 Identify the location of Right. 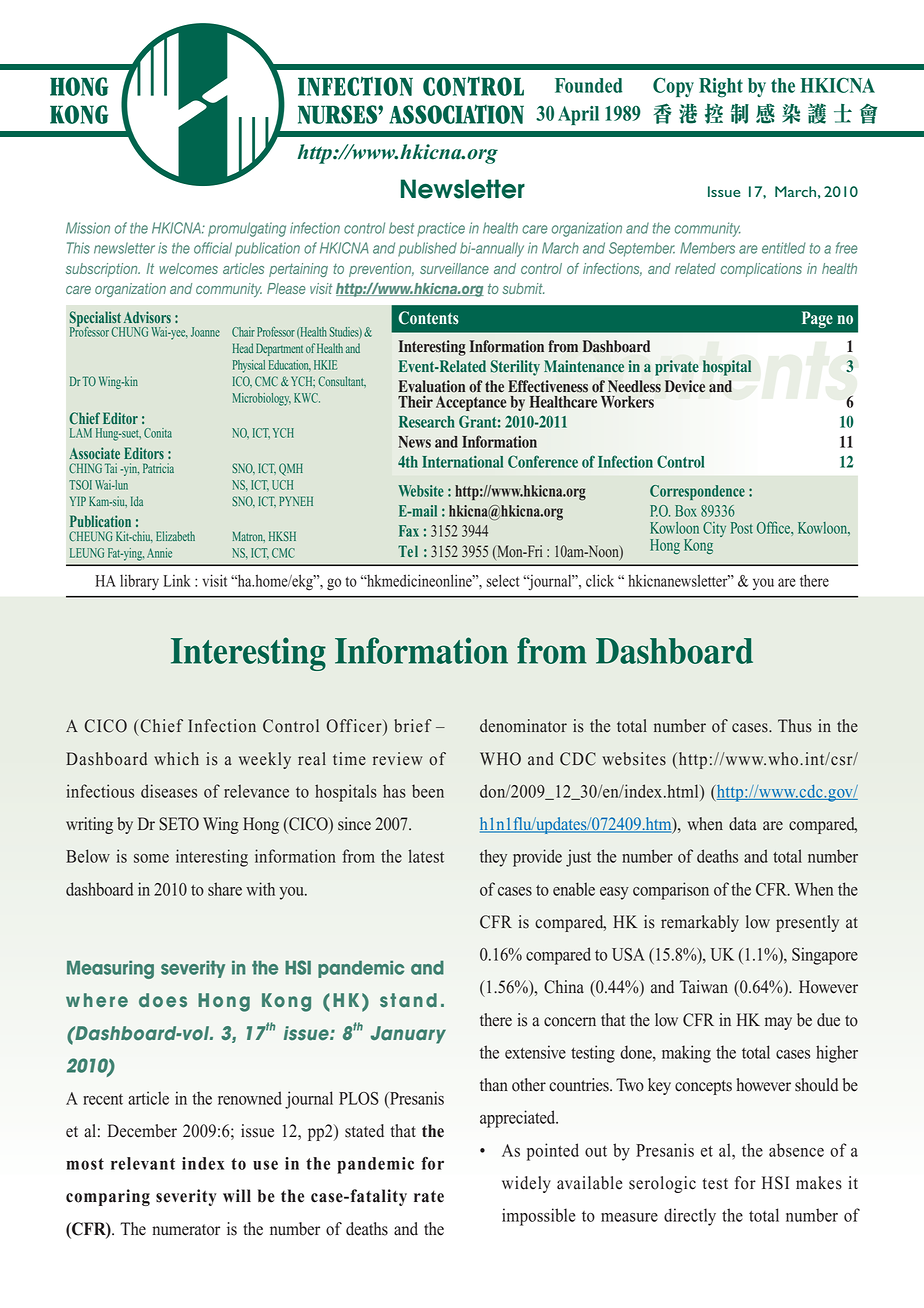
(721, 88).
